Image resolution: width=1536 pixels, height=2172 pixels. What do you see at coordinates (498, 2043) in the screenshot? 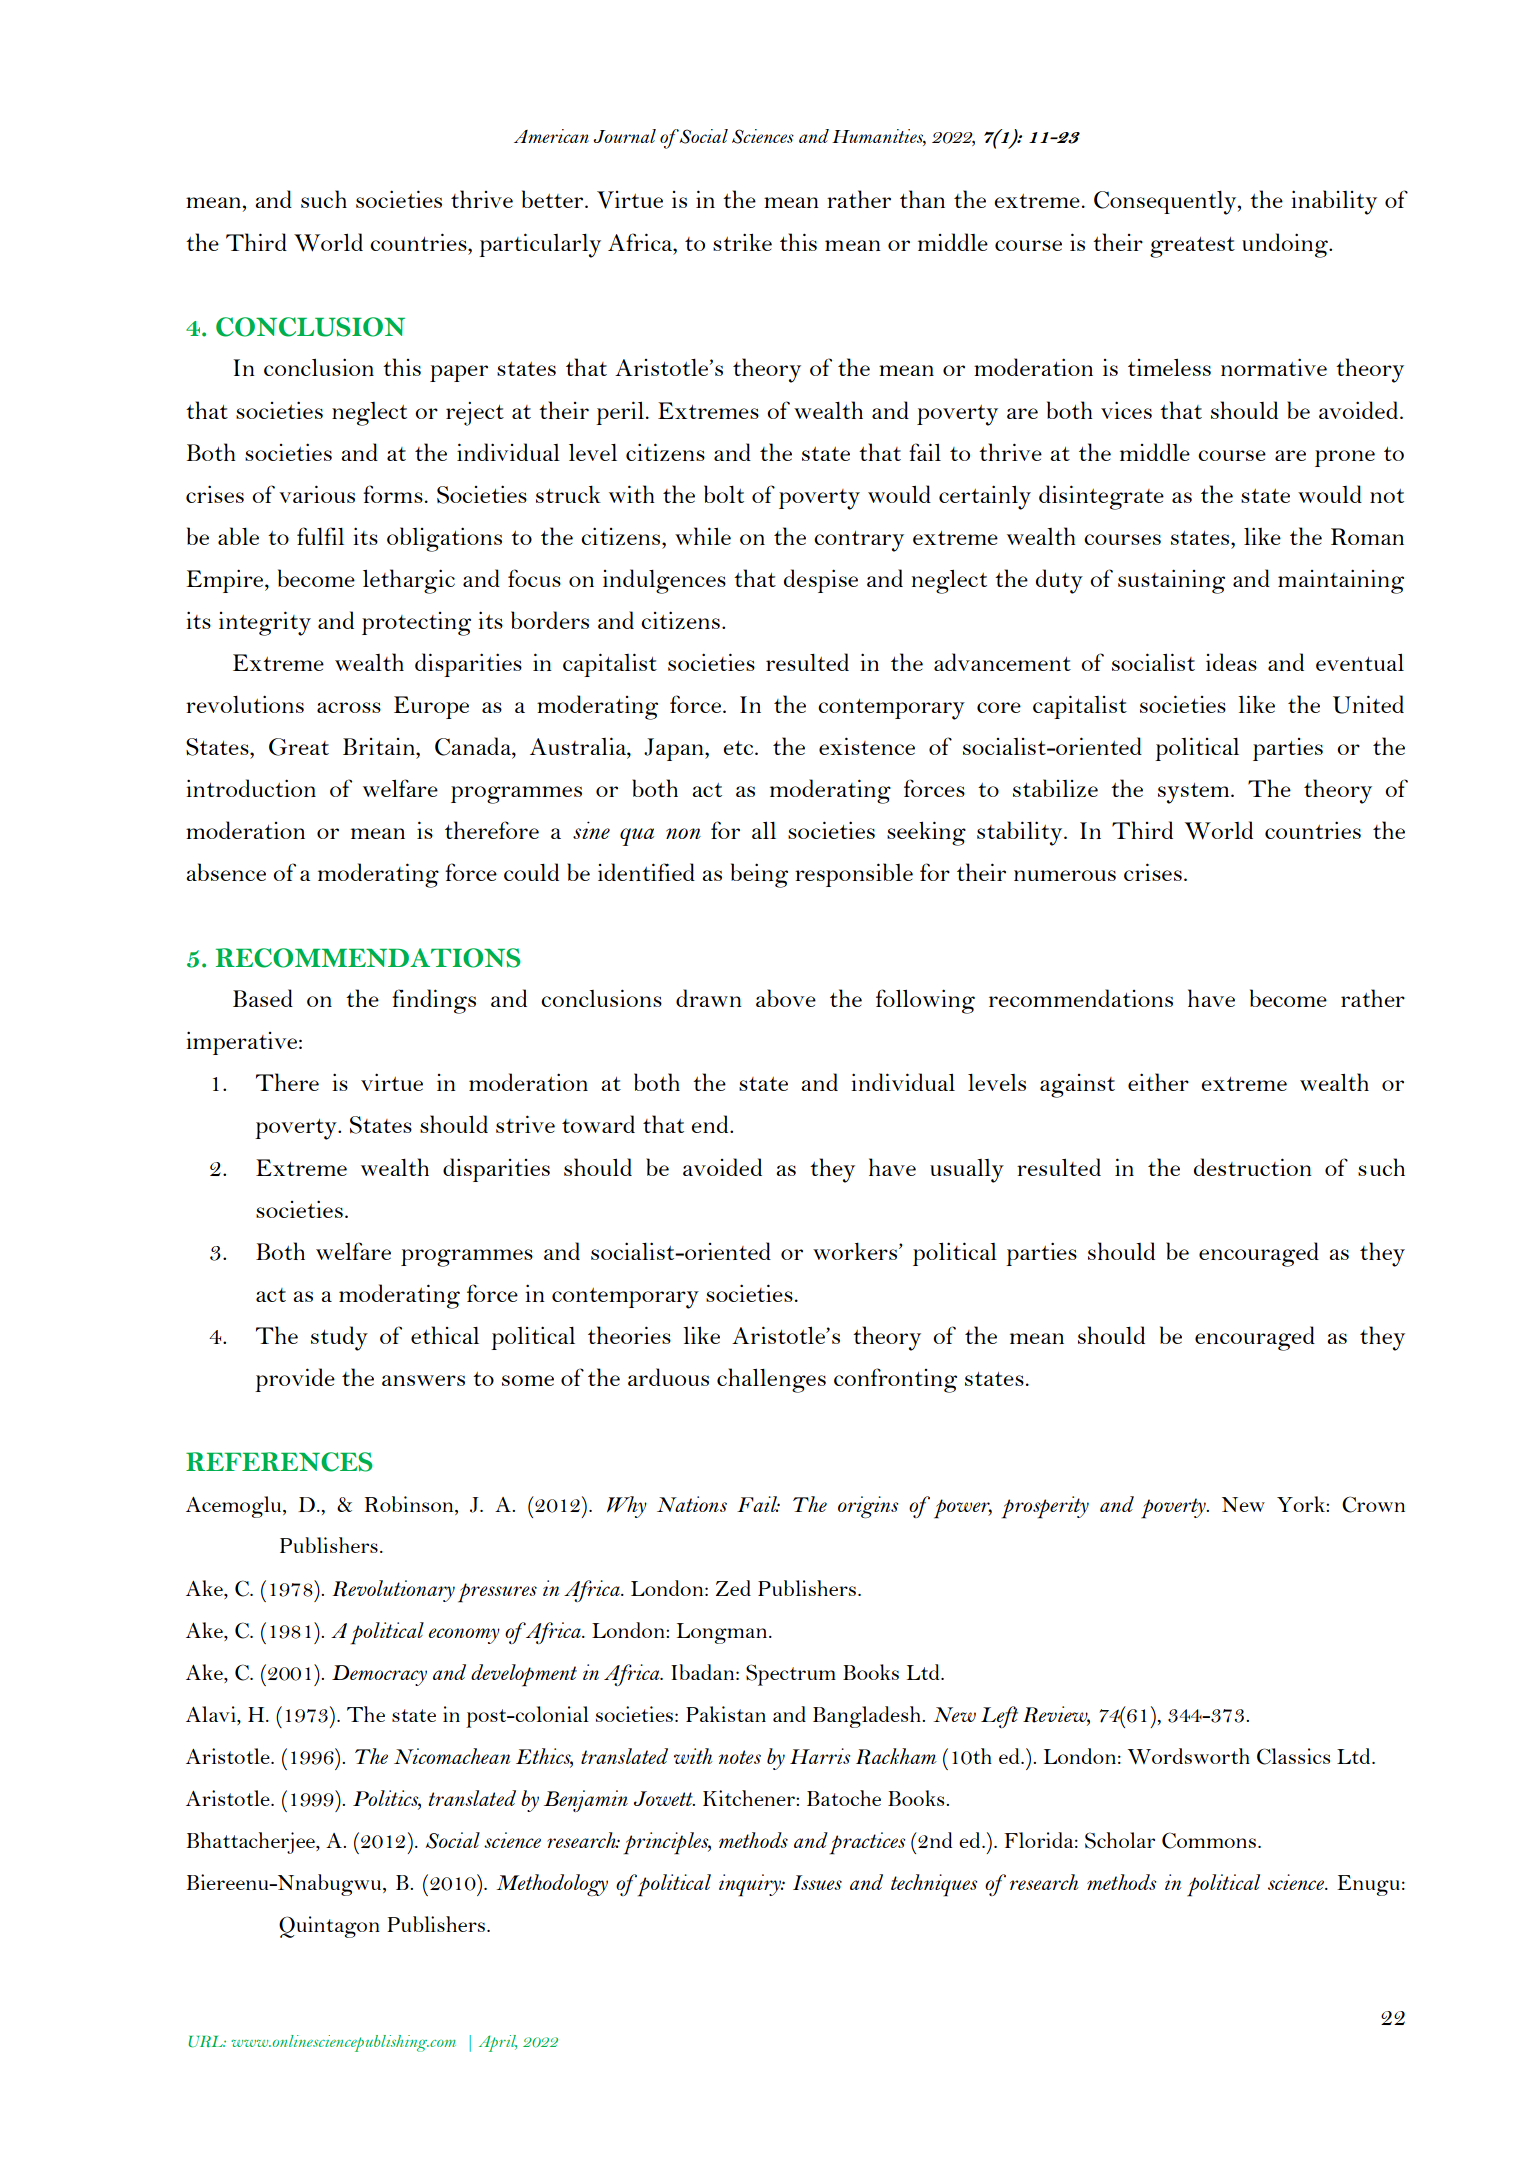
I see `April` at bounding box center [498, 2043].
